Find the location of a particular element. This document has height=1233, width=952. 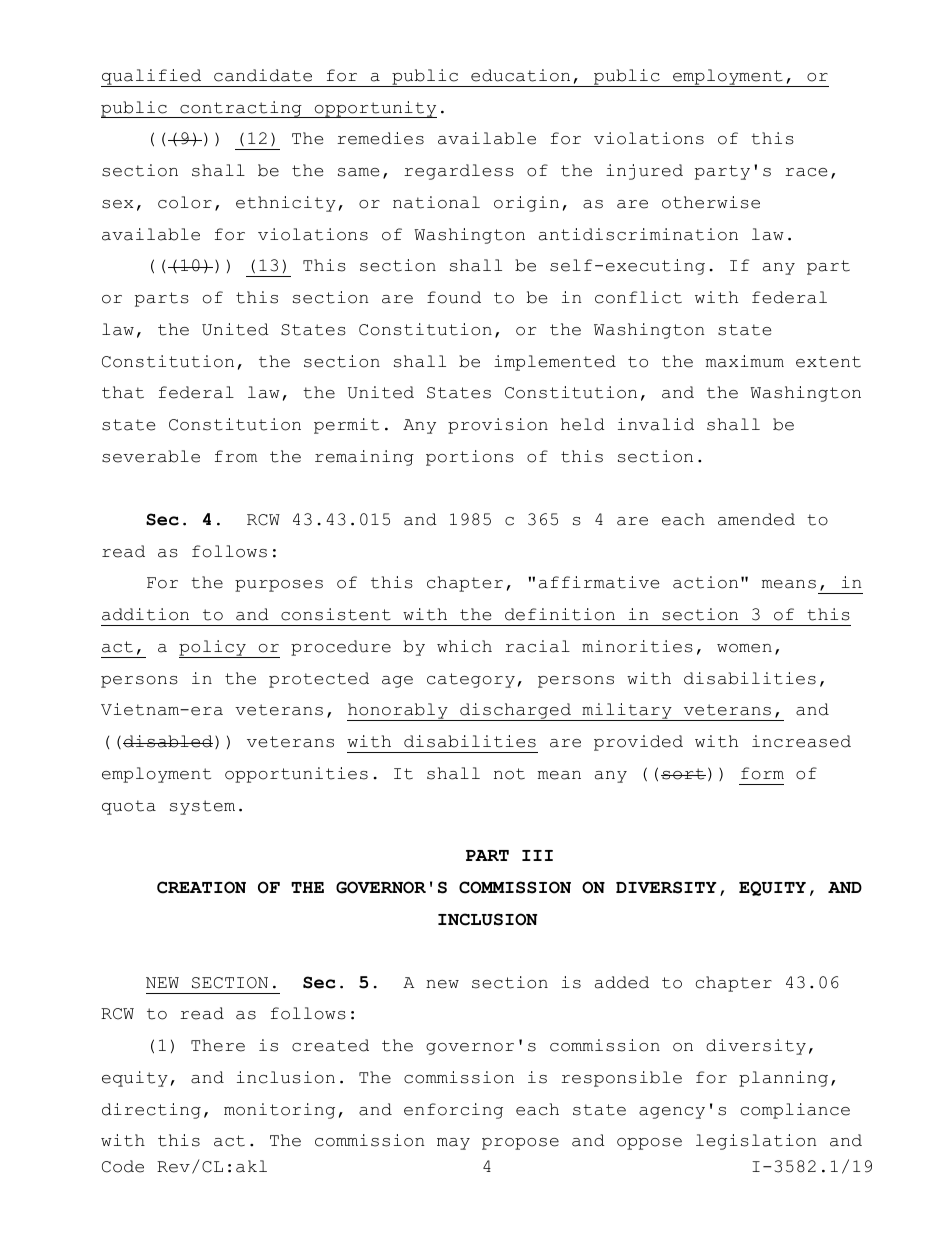

education is located at coordinates (520, 75).
